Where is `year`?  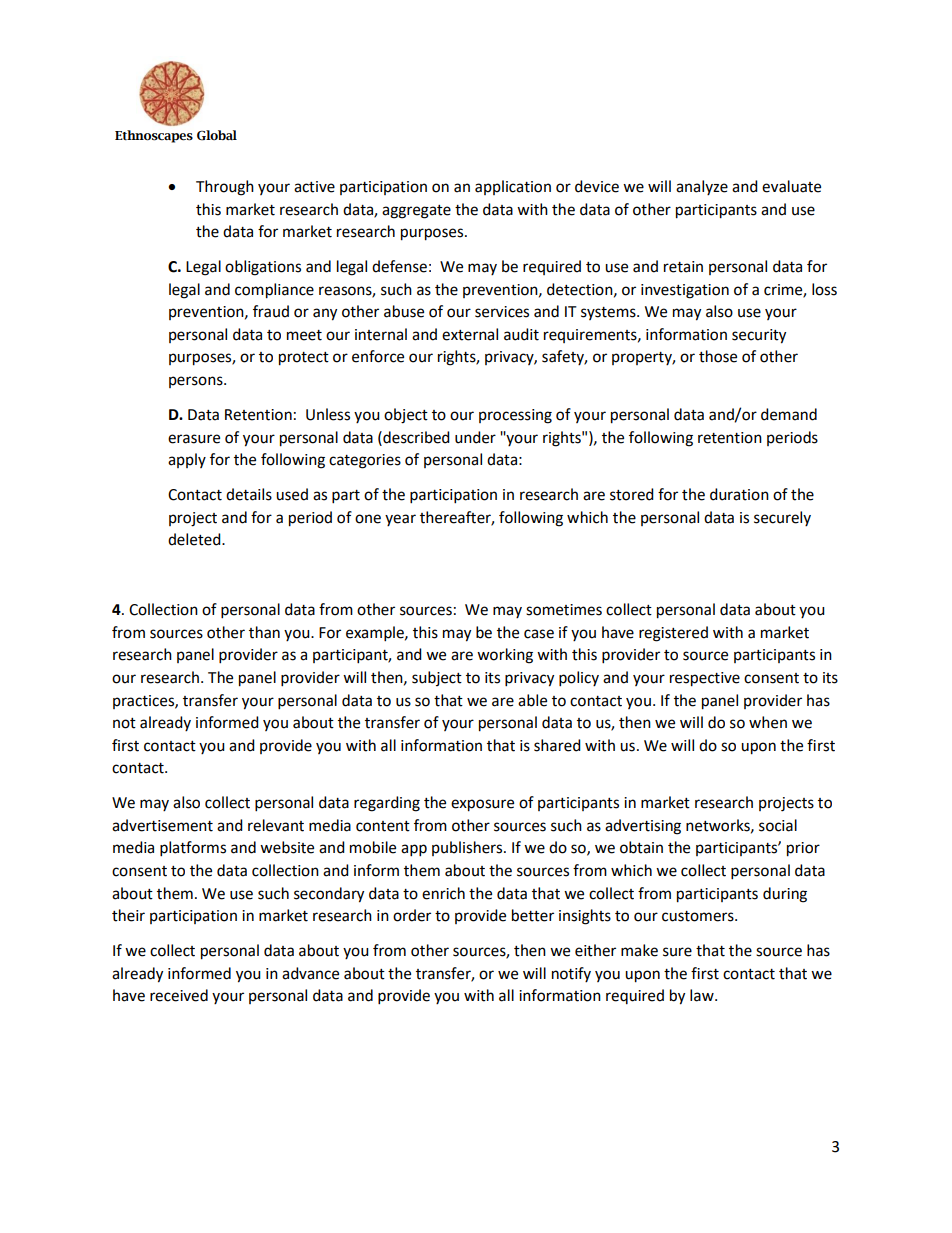 year is located at coordinates (400, 520).
